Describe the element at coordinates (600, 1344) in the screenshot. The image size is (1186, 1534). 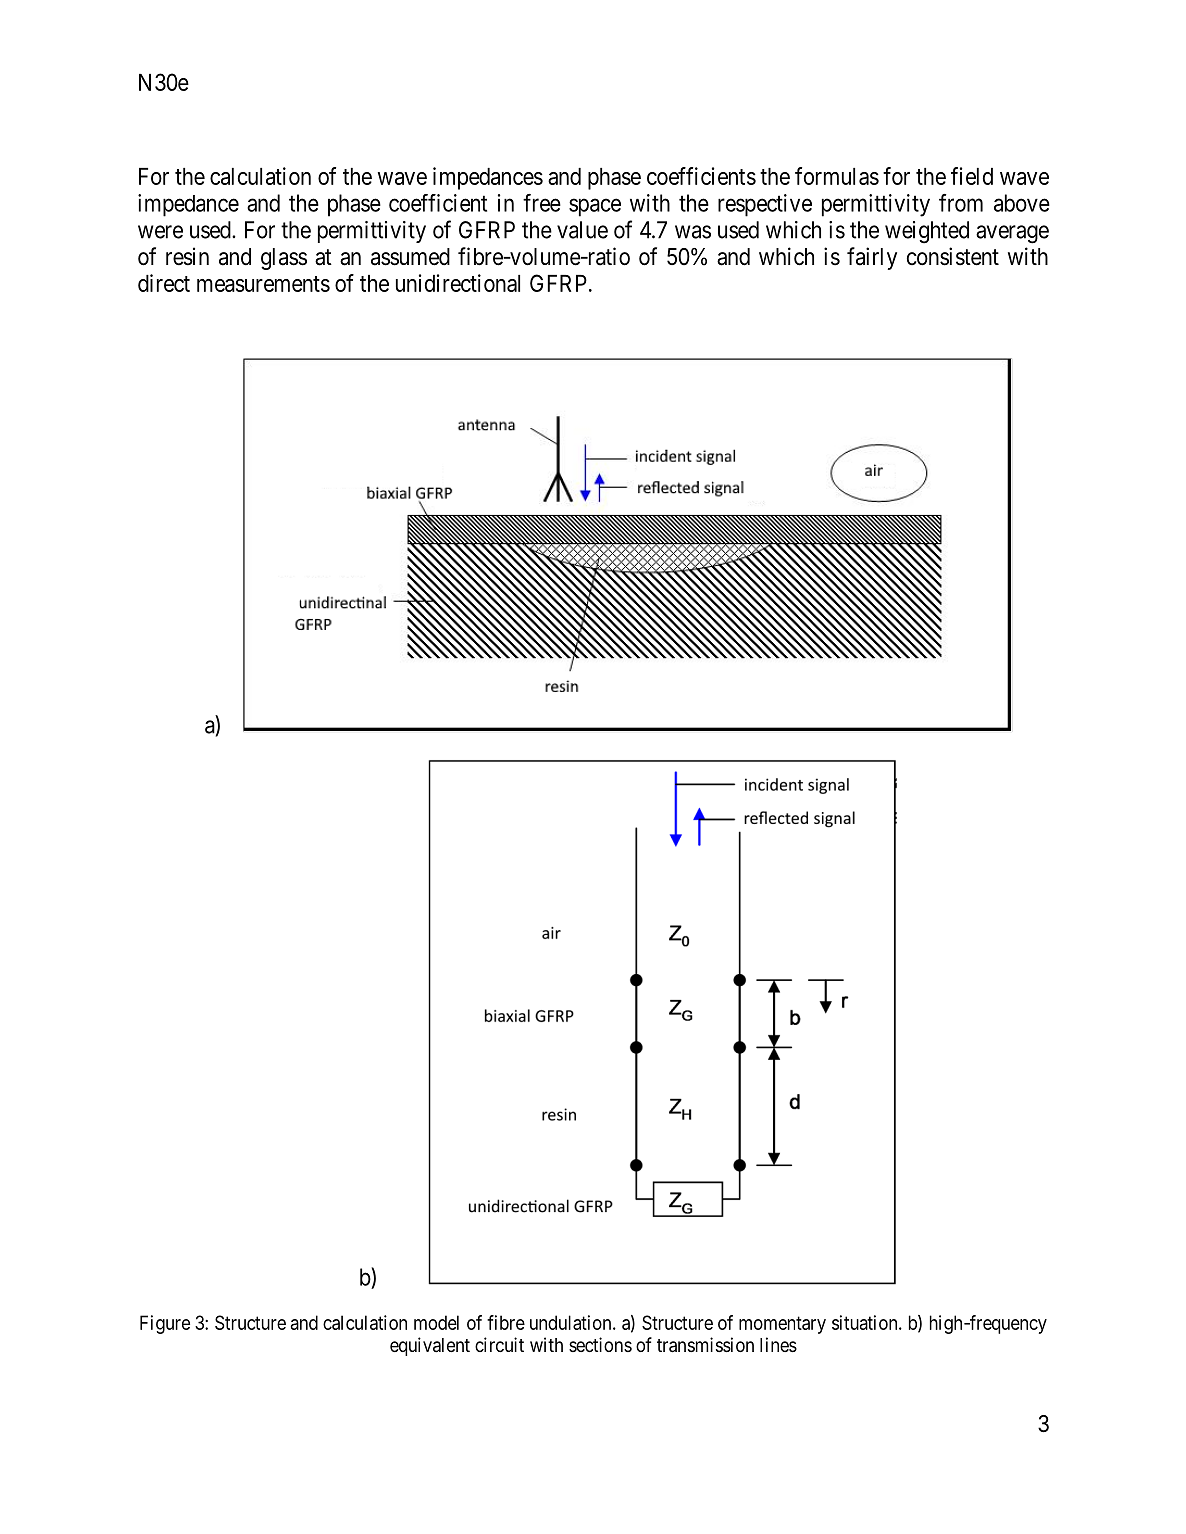
I see `sections` at that location.
